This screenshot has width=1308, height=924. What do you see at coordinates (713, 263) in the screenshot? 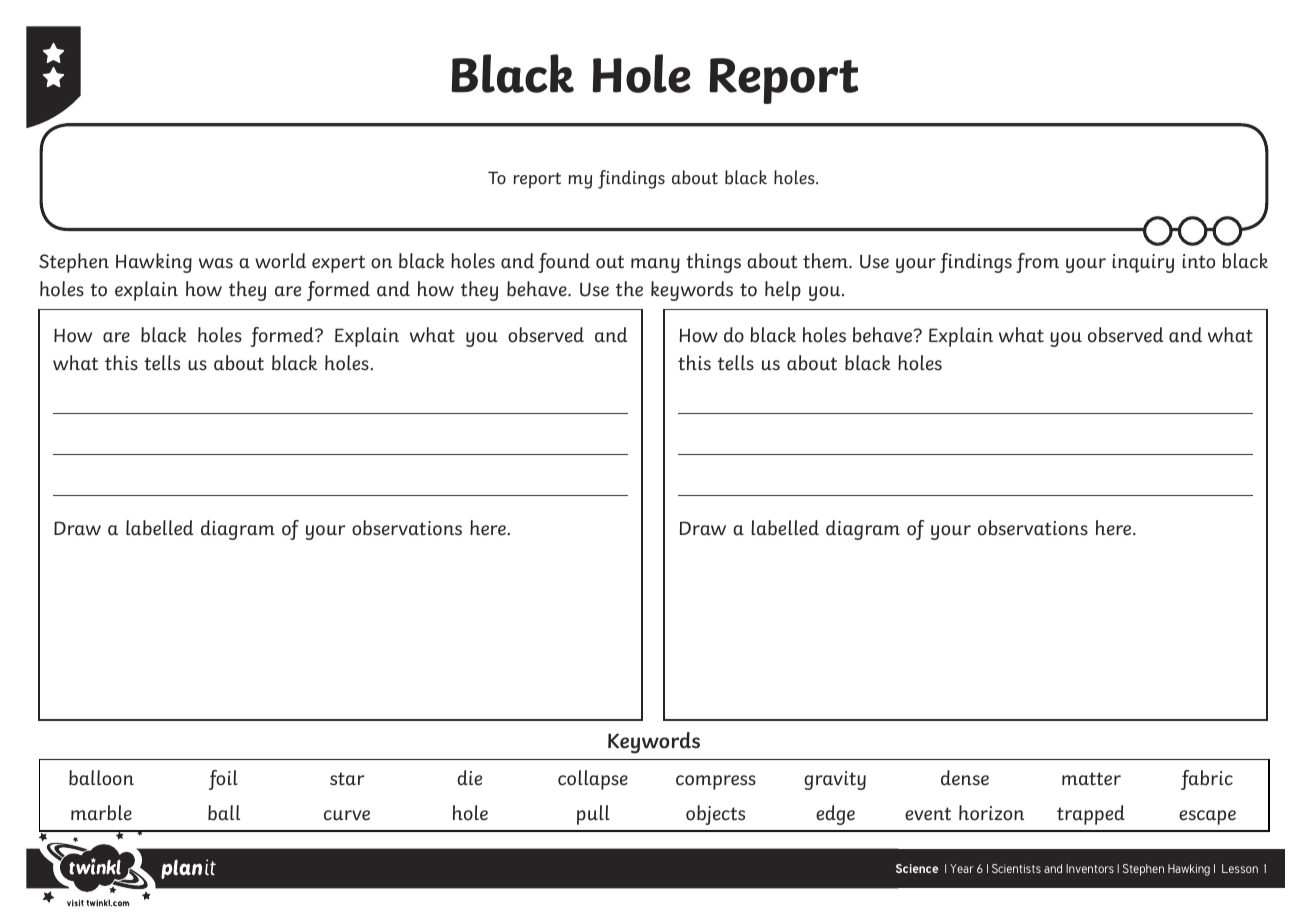
I see `things` at bounding box center [713, 263].
